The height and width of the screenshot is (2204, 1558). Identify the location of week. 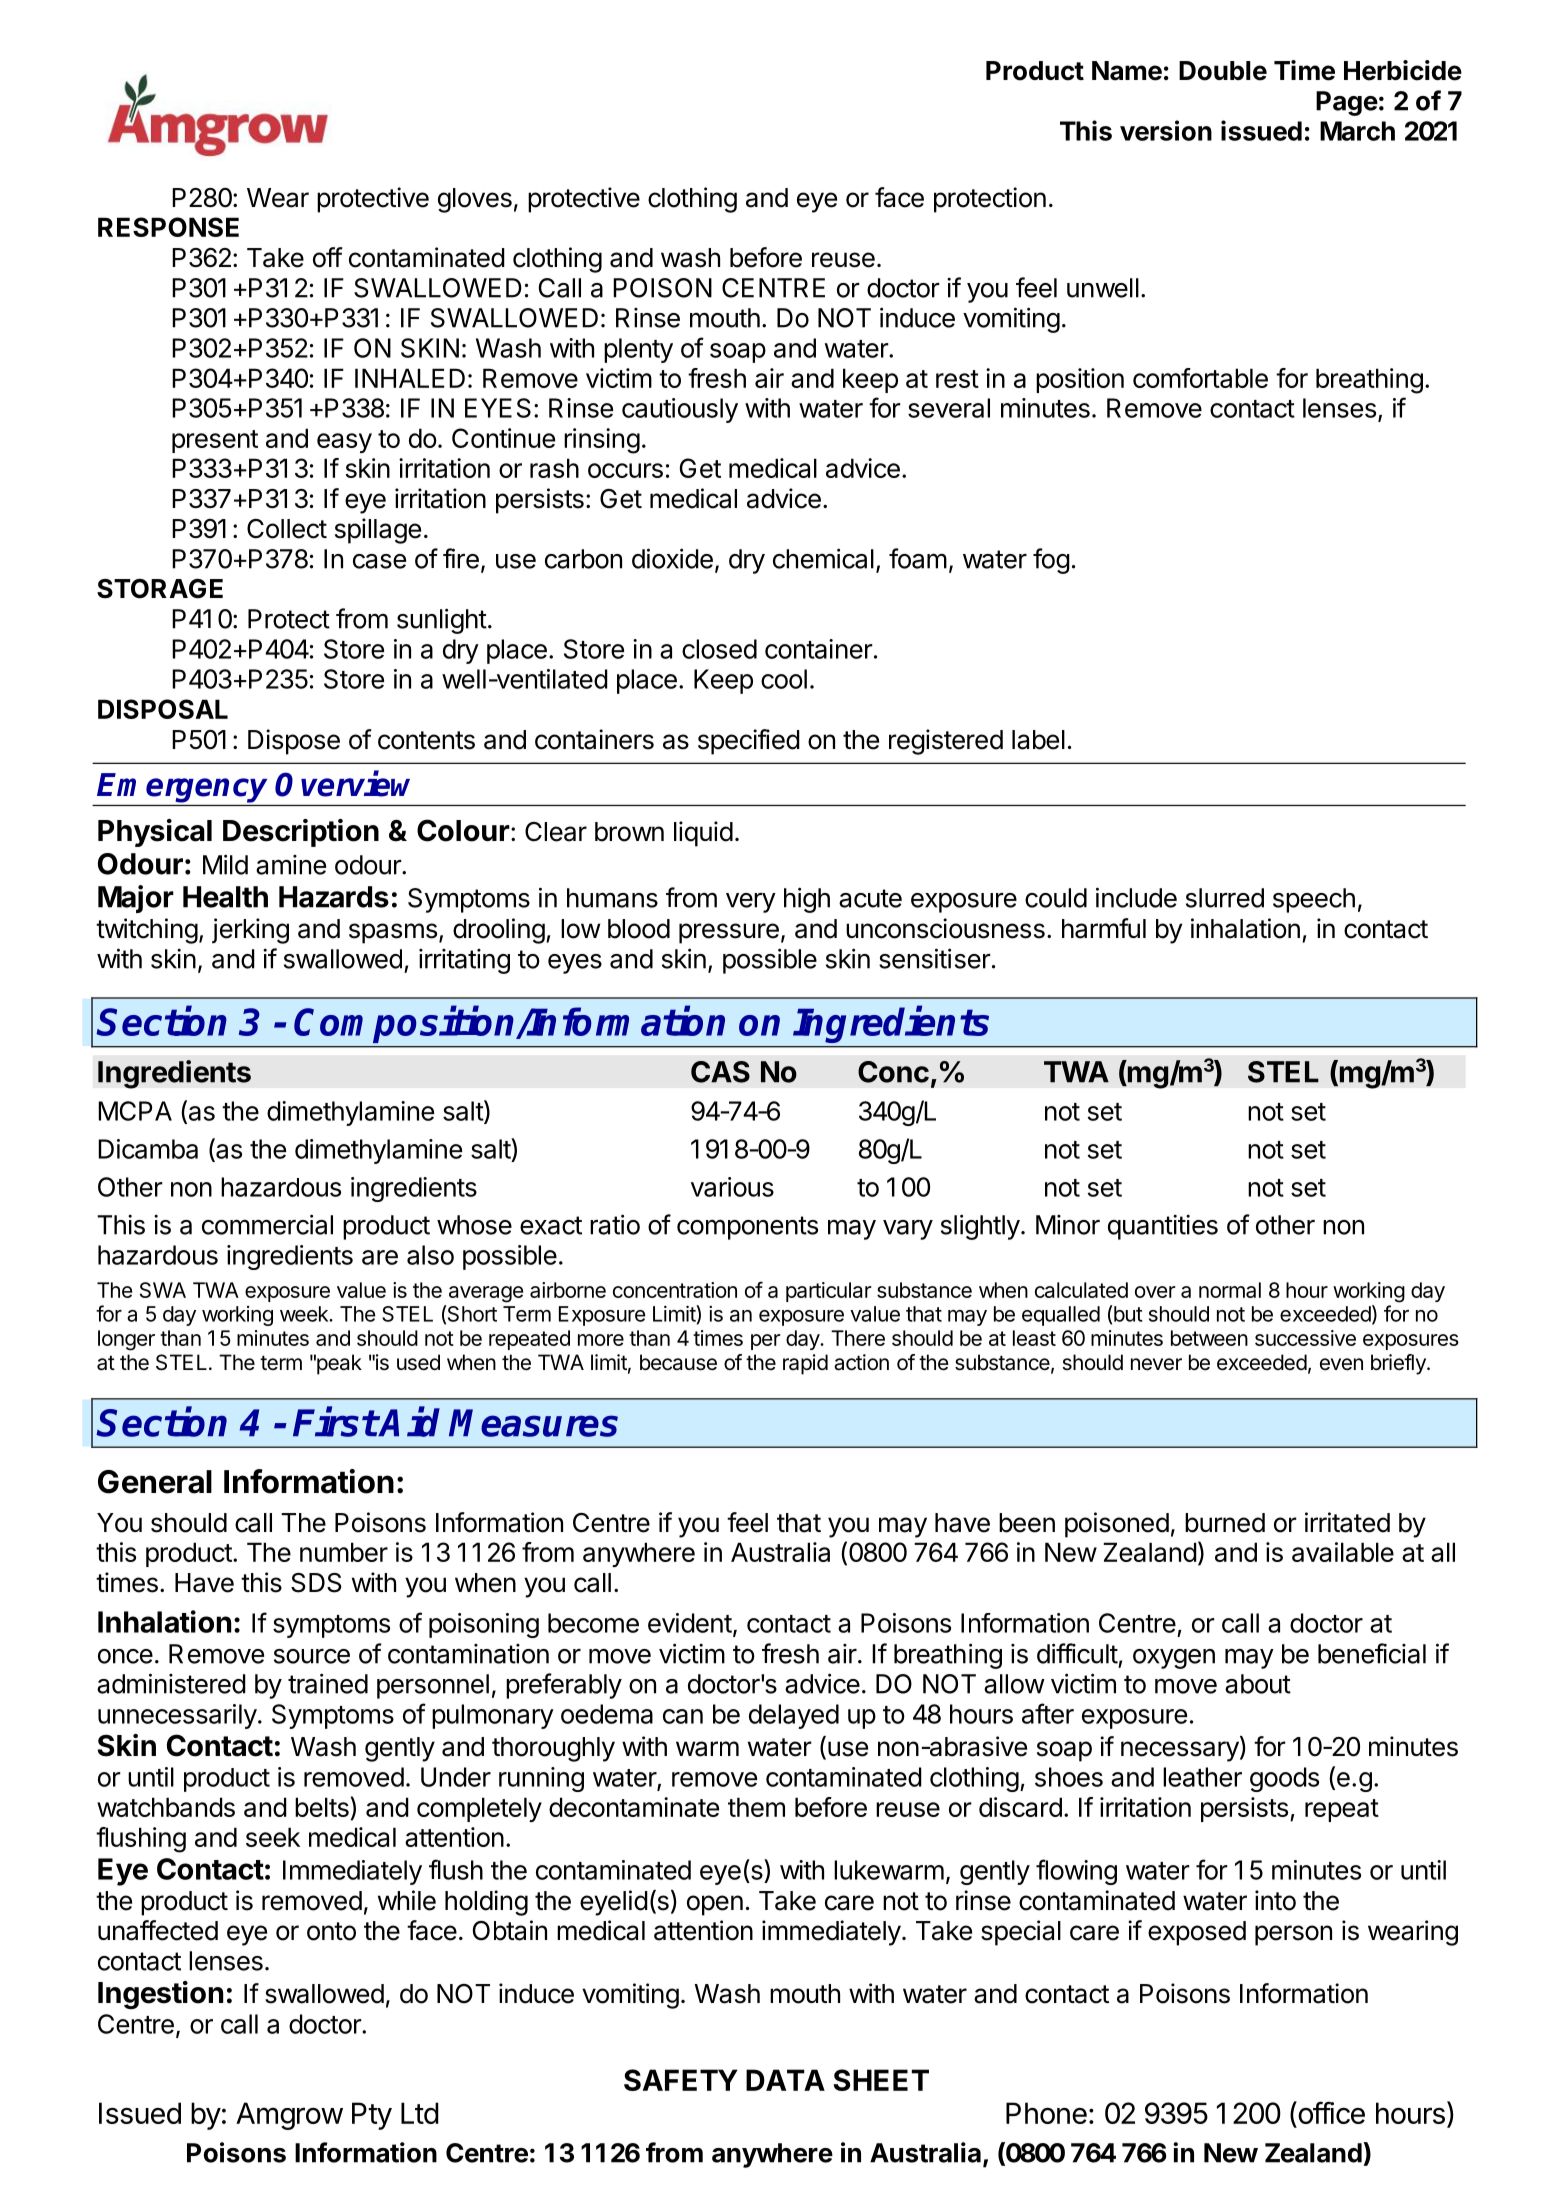
(305, 1314).
